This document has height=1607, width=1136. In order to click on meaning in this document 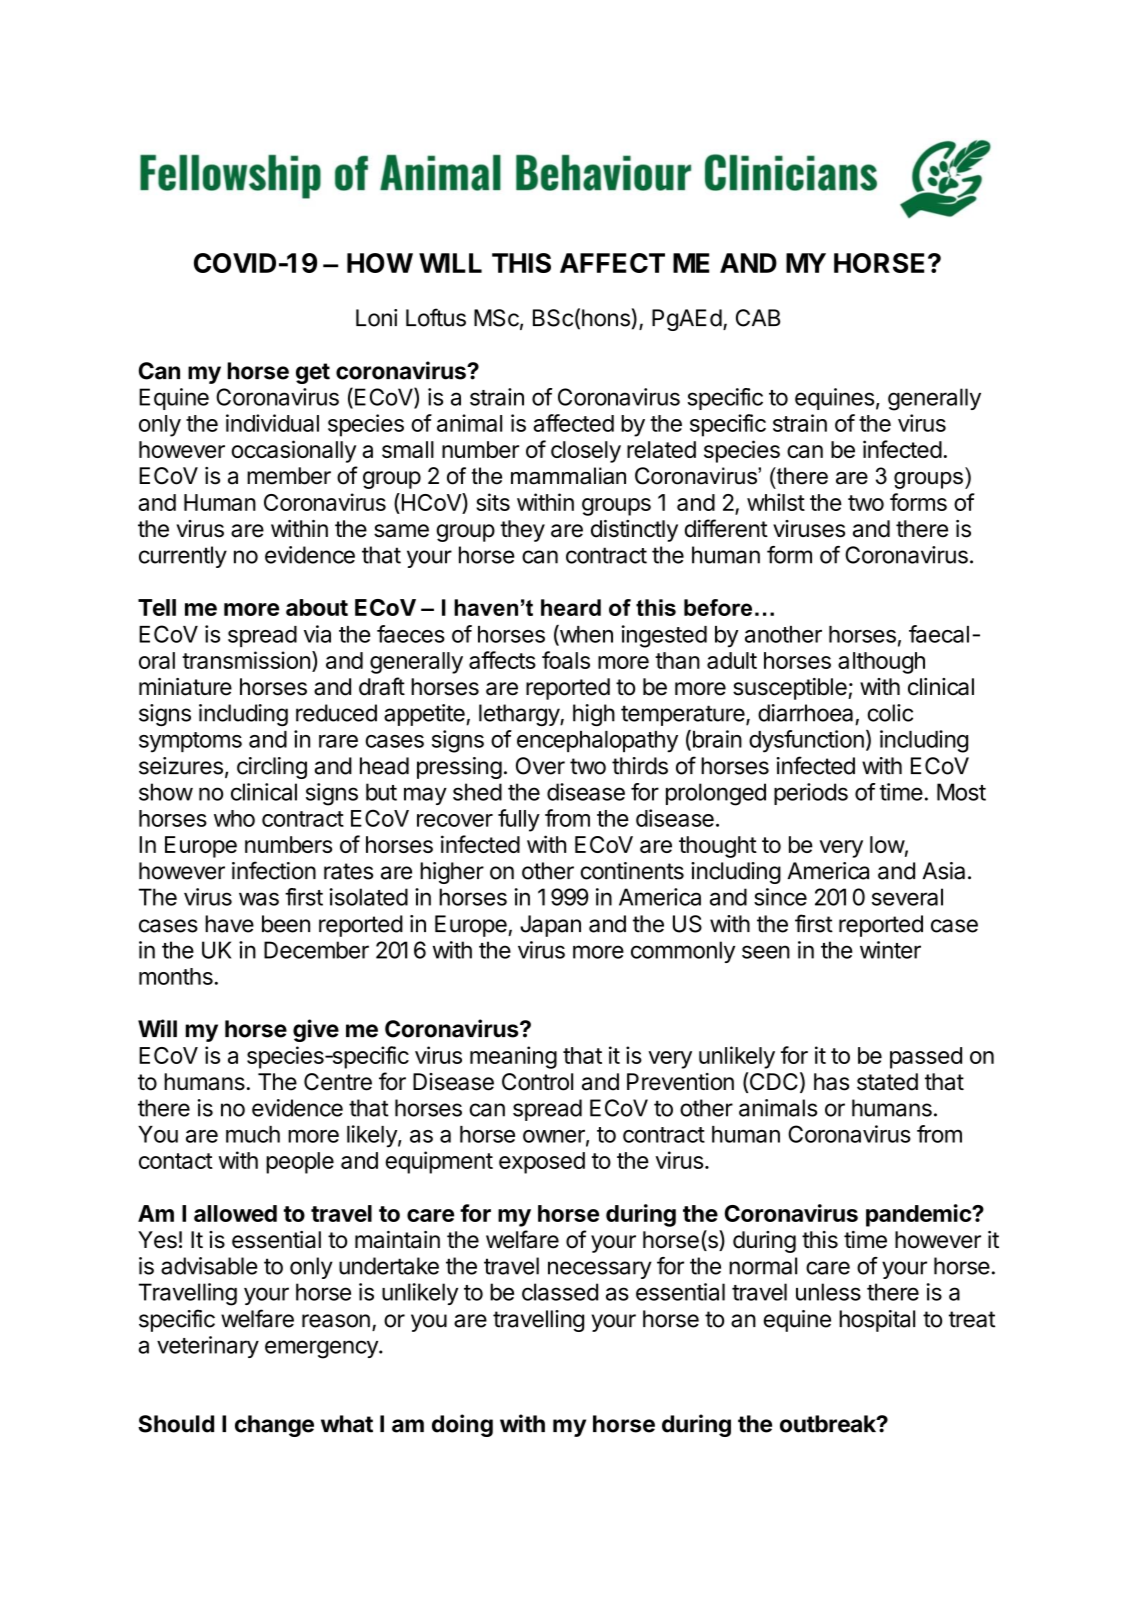, I will do `click(513, 1057)`.
